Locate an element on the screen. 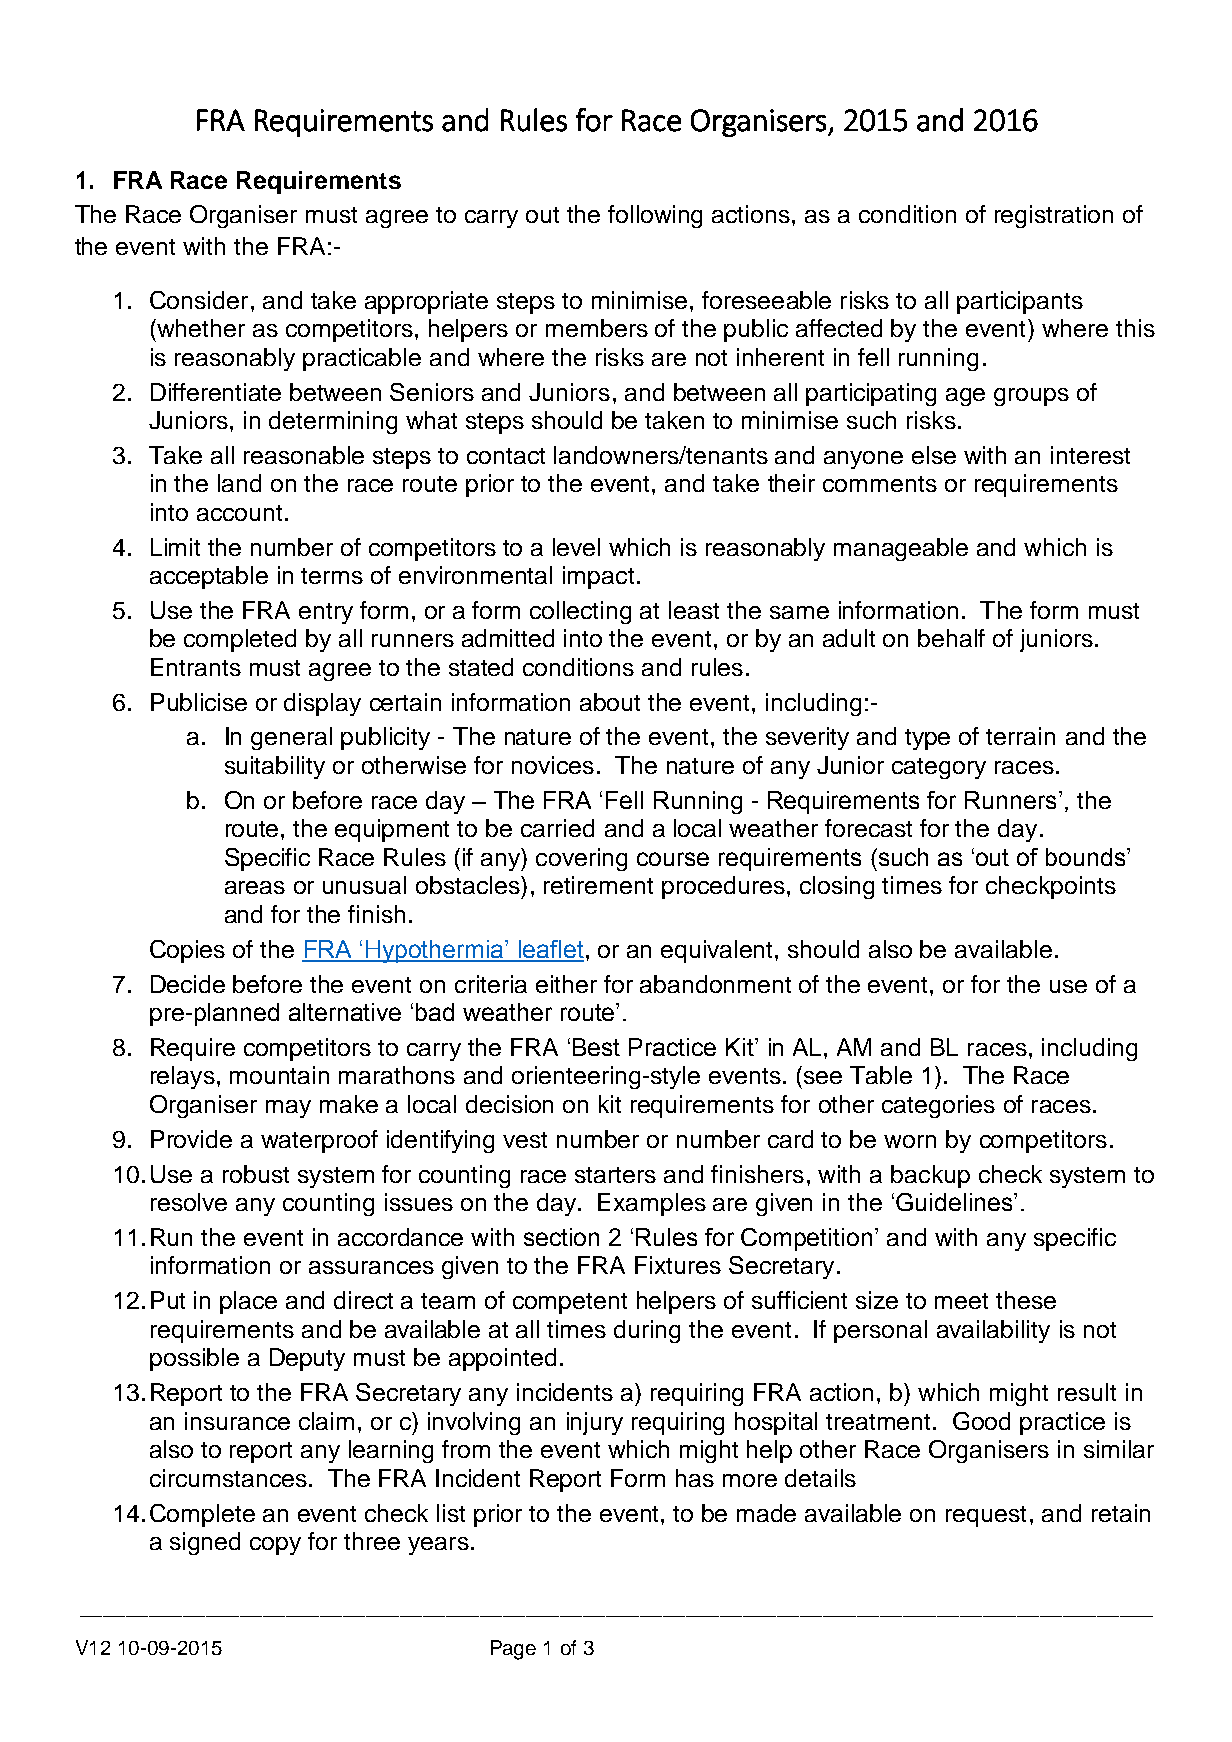 This screenshot has height=1742, width=1232. copy is located at coordinates (275, 1546).
